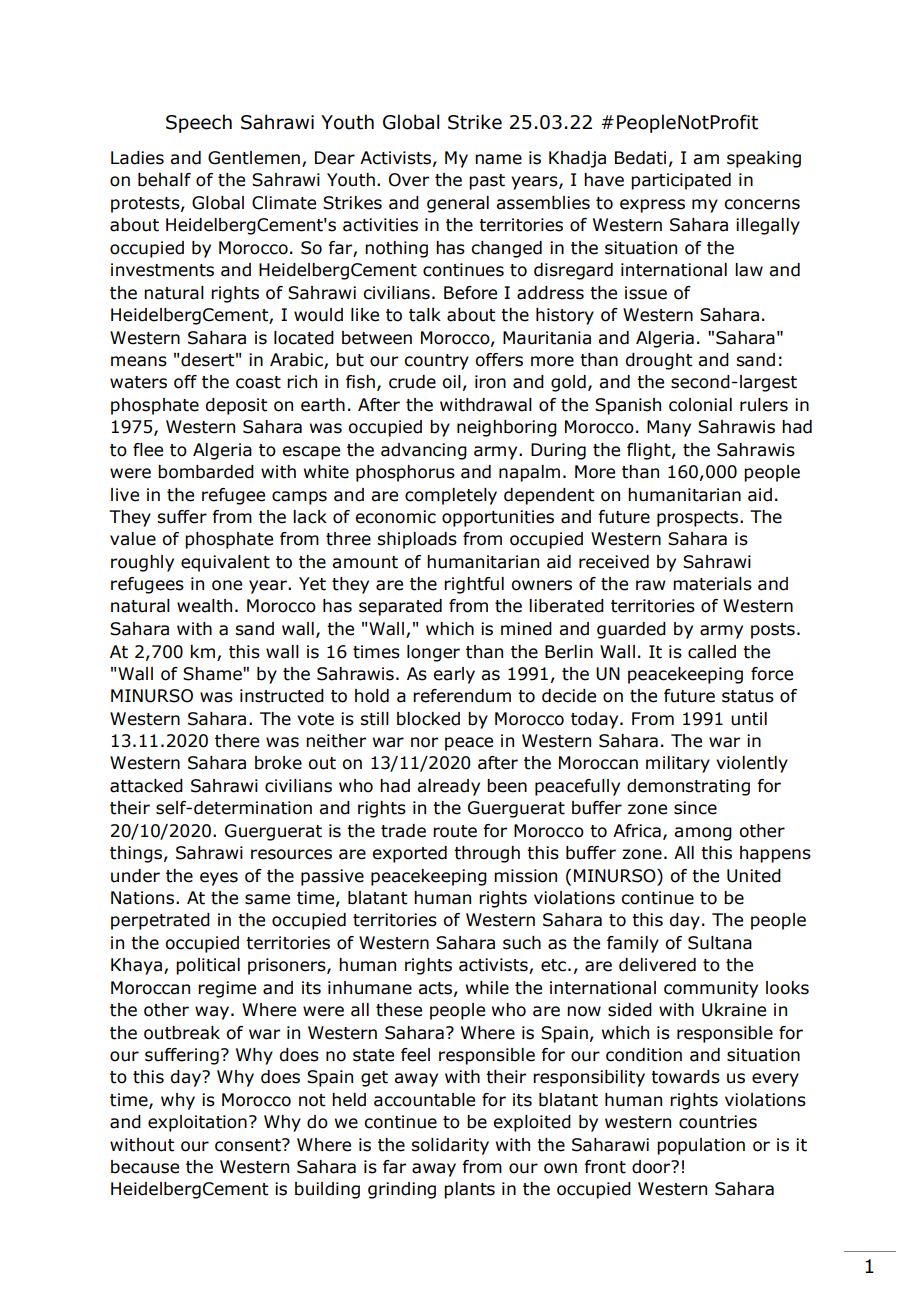  Describe the element at coordinates (199, 123) in the page. I see `Speech` at that location.
